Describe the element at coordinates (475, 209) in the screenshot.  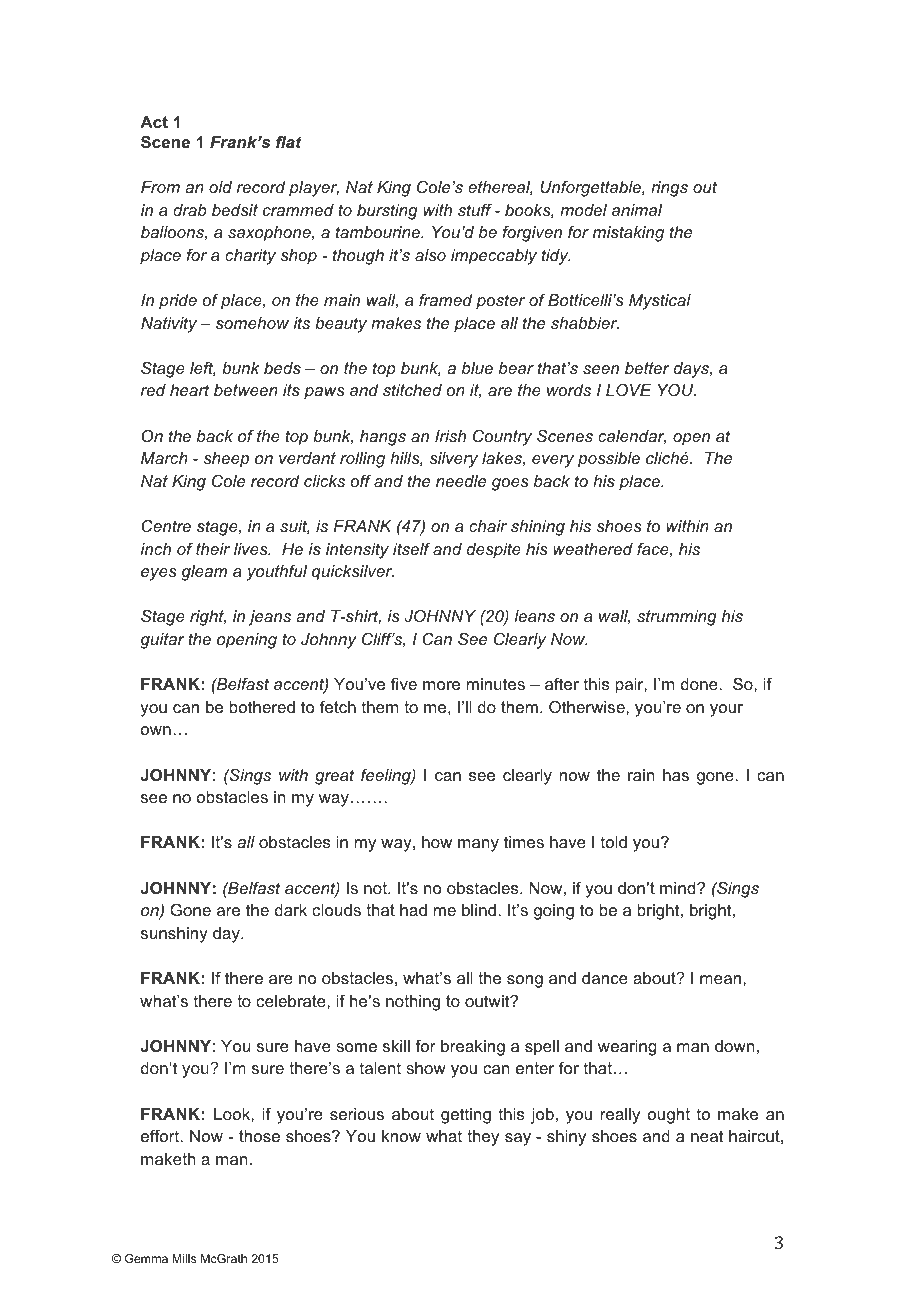
I see `stuff` at that location.
